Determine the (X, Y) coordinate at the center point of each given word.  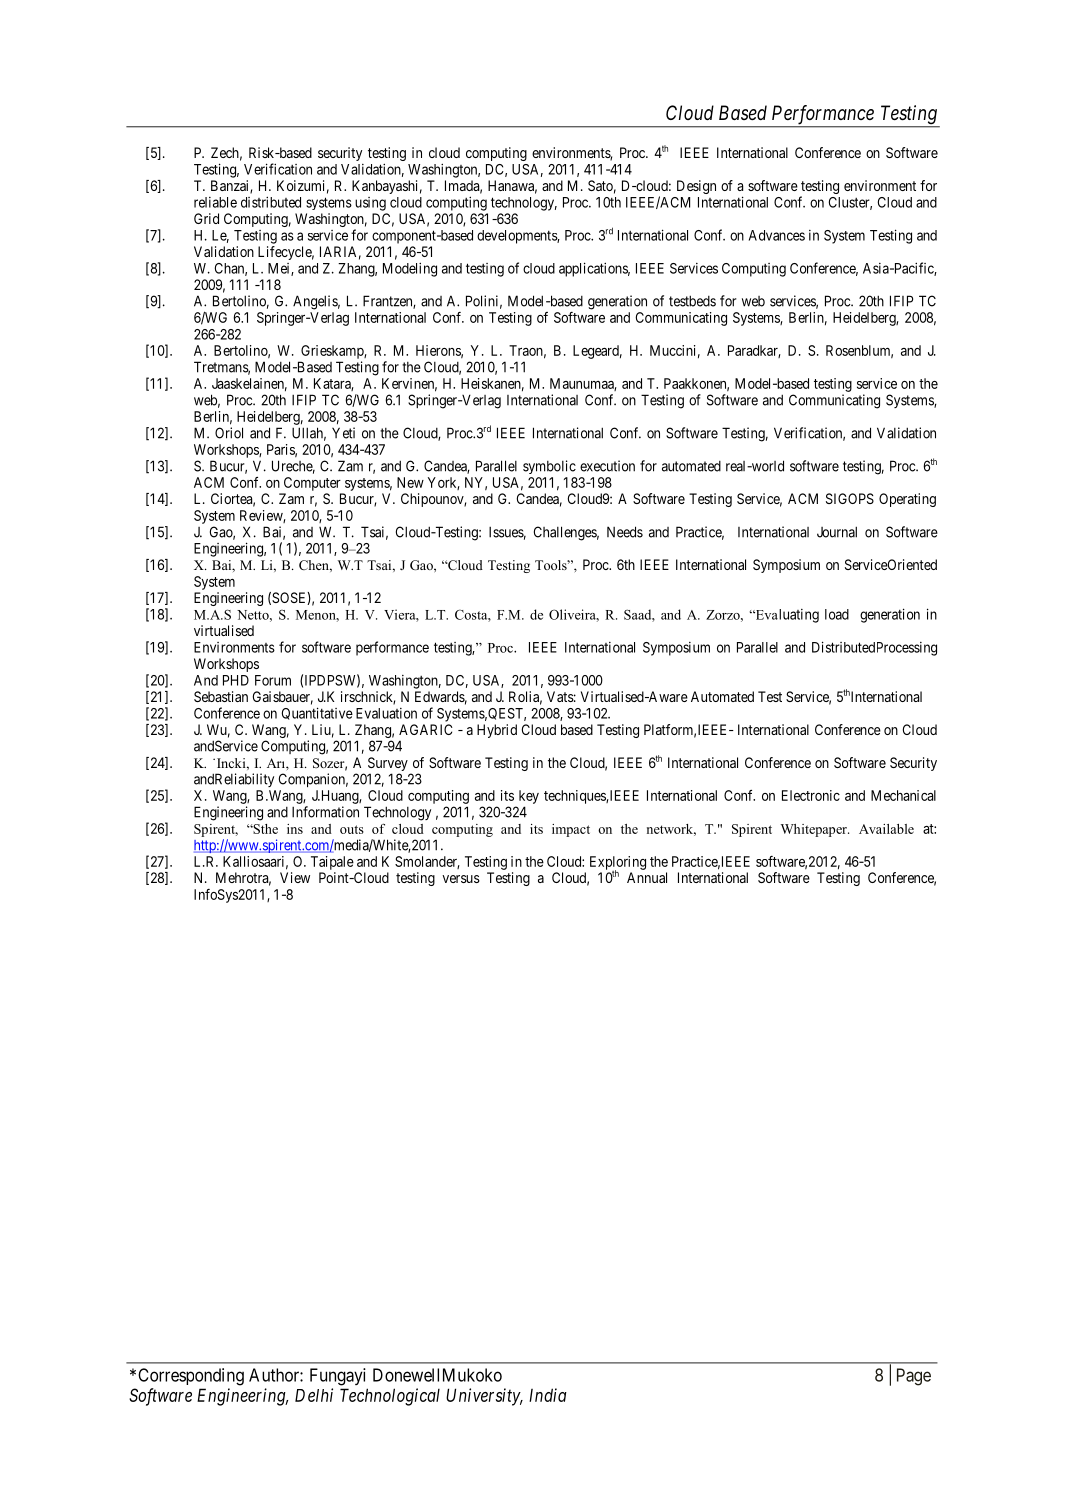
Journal (837, 532)
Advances (777, 235)
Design (696, 187)
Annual (647, 877)
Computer (312, 484)
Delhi (314, 1395)
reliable (215, 202)
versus (461, 879)
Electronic (811, 795)
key (529, 797)
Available (886, 829)
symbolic (549, 467)
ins (295, 829)
